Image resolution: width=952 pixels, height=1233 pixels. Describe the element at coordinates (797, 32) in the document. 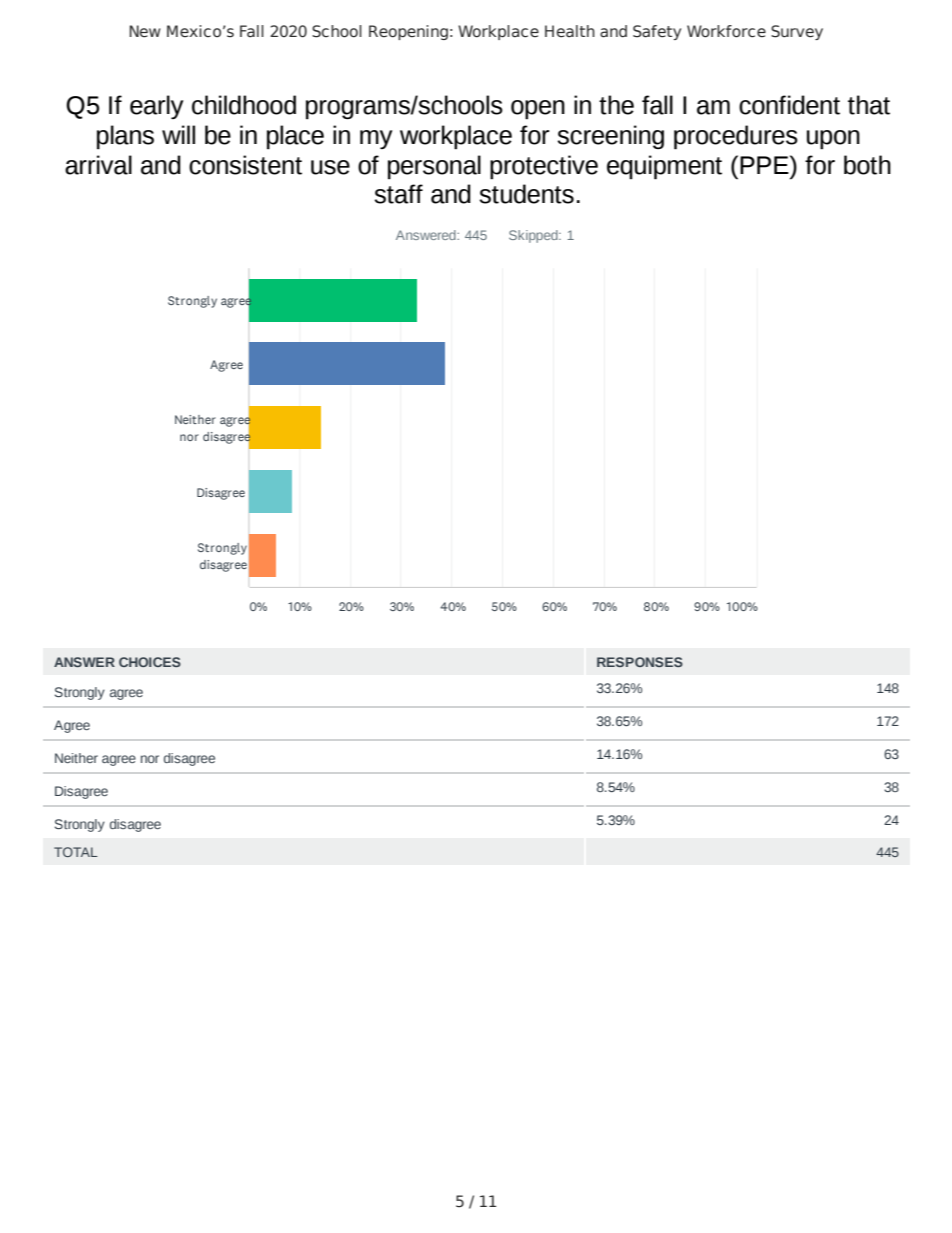

I see `Survey` at that location.
